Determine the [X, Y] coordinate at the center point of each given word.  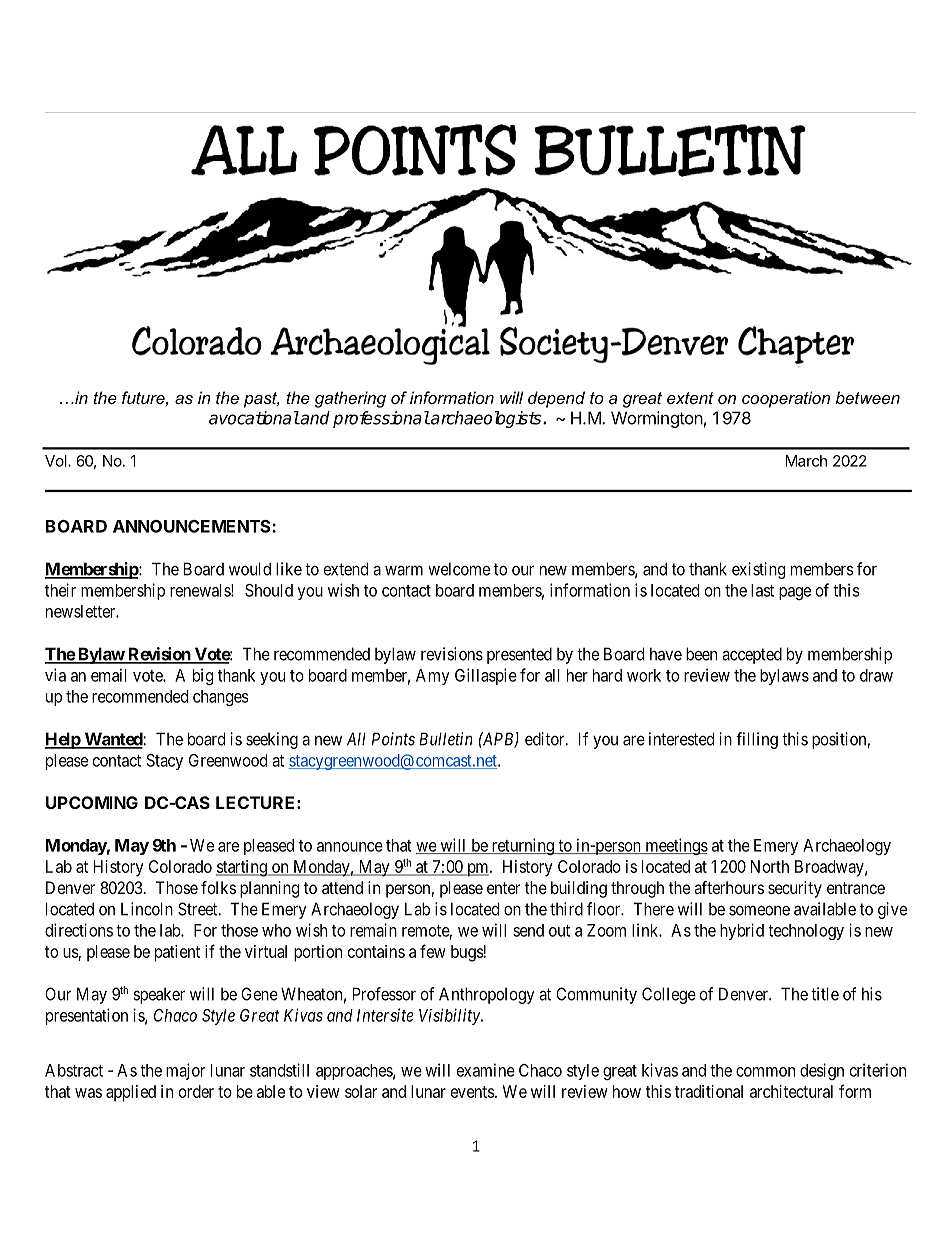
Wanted [113, 740]
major [185, 1071]
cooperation [786, 399]
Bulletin [446, 739]
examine [486, 1070]
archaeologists [486, 419]
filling [757, 740]
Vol [57, 461]
